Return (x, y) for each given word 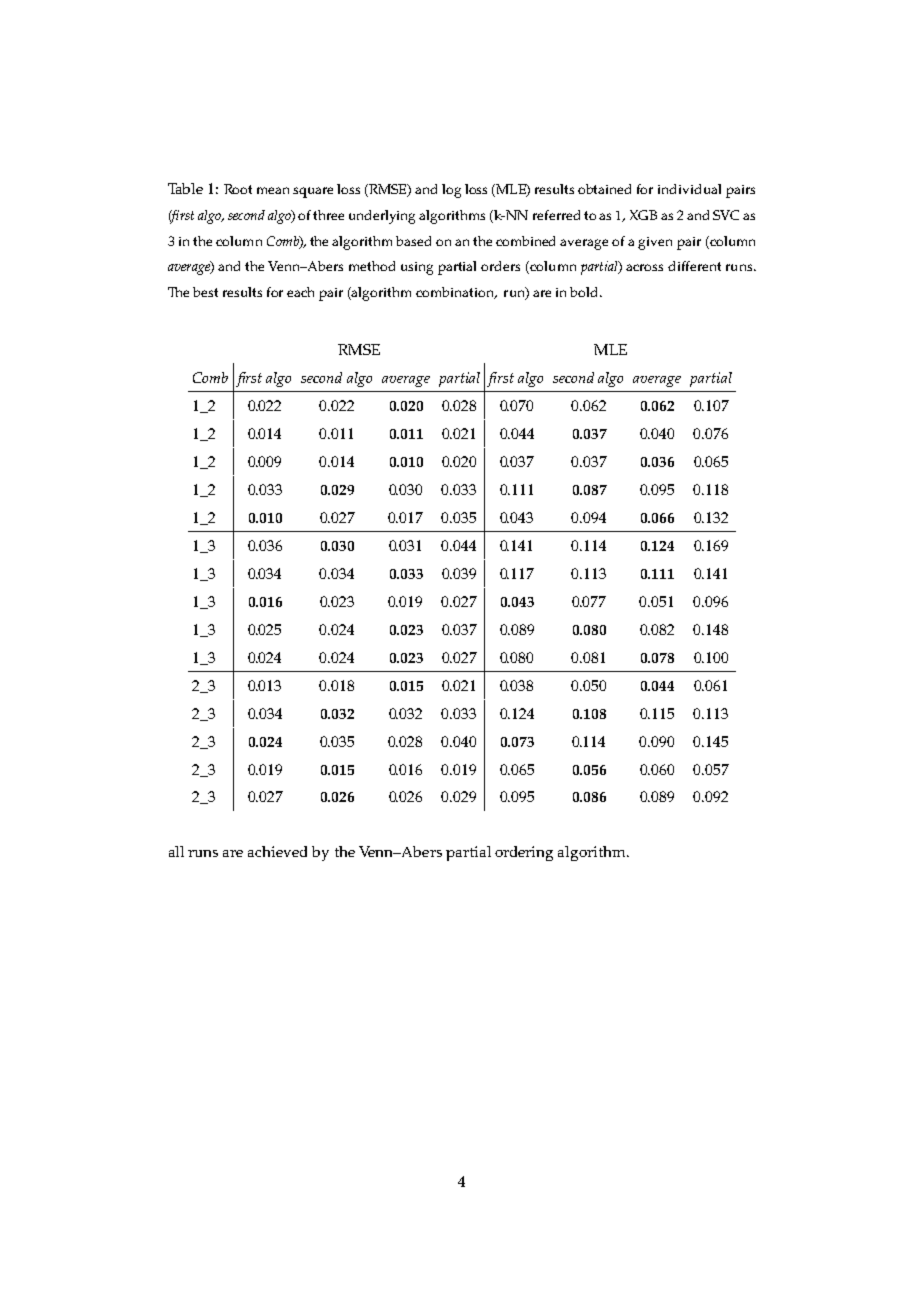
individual (689, 189)
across (644, 267)
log (451, 191)
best (205, 292)
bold (585, 292)
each (300, 292)
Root (238, 189)
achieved (277, 851)
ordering (524, 853)
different (694, 266)
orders (500, 266)
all (176, 851)
